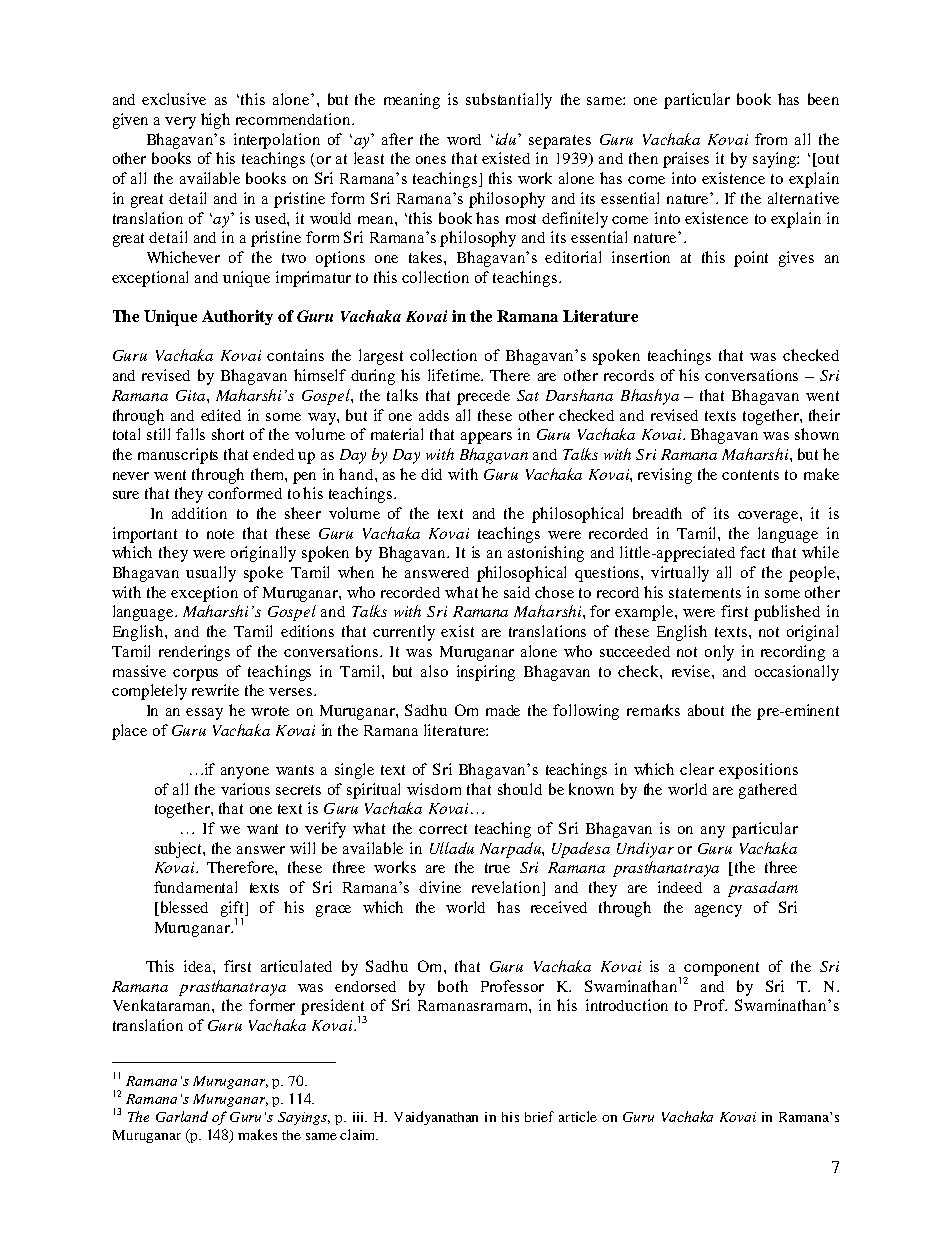 This screenshot has width=952, height=1233. I want to click on revelation, so click(507, 888).
